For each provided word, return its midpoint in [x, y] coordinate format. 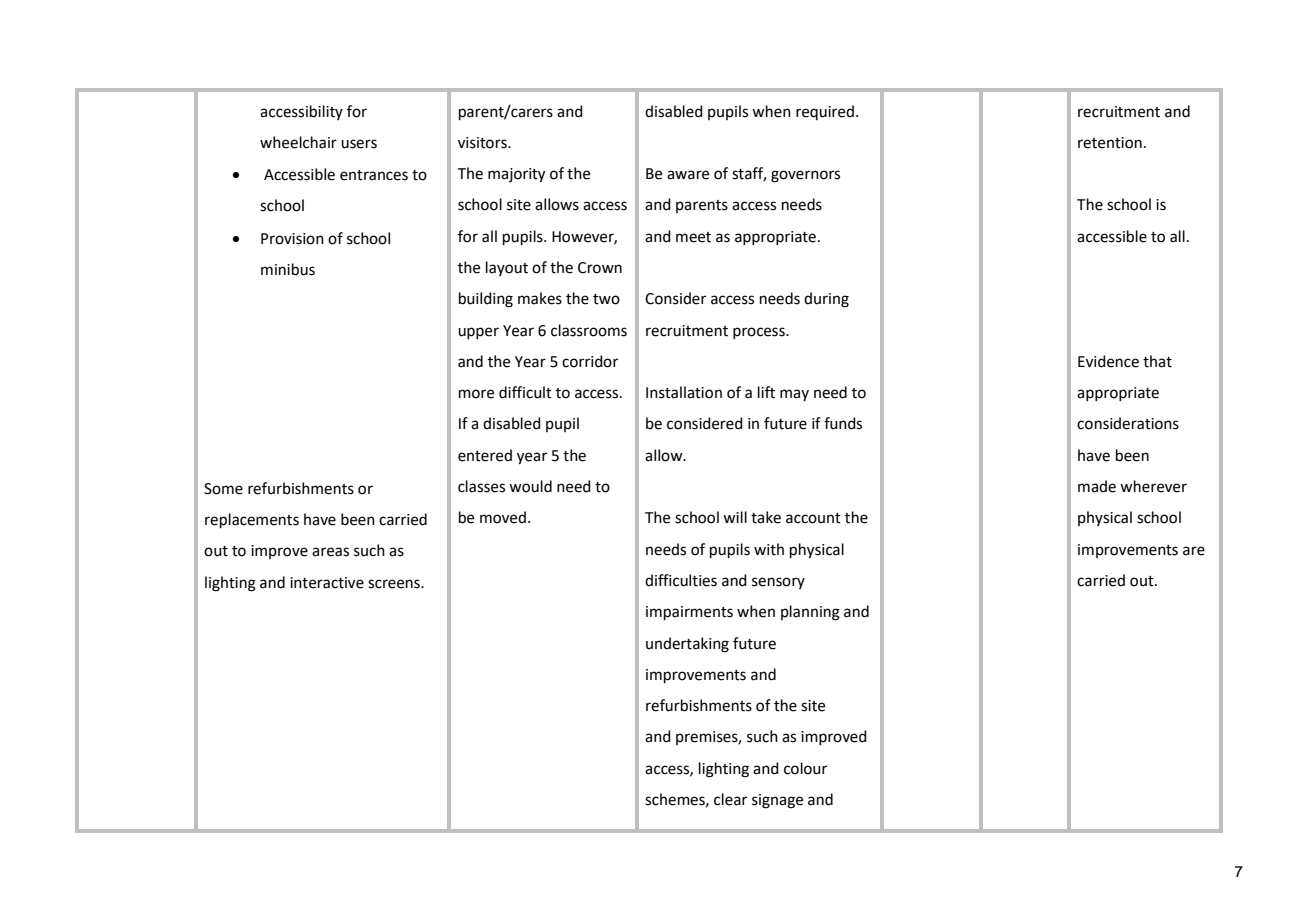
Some [223, 489]
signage [777, 801]
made [1097, 486]
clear [730, 799]
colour [805, 768]
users [359, 144]
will [735, 517]
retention [1110, 143]
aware [688, 175]
